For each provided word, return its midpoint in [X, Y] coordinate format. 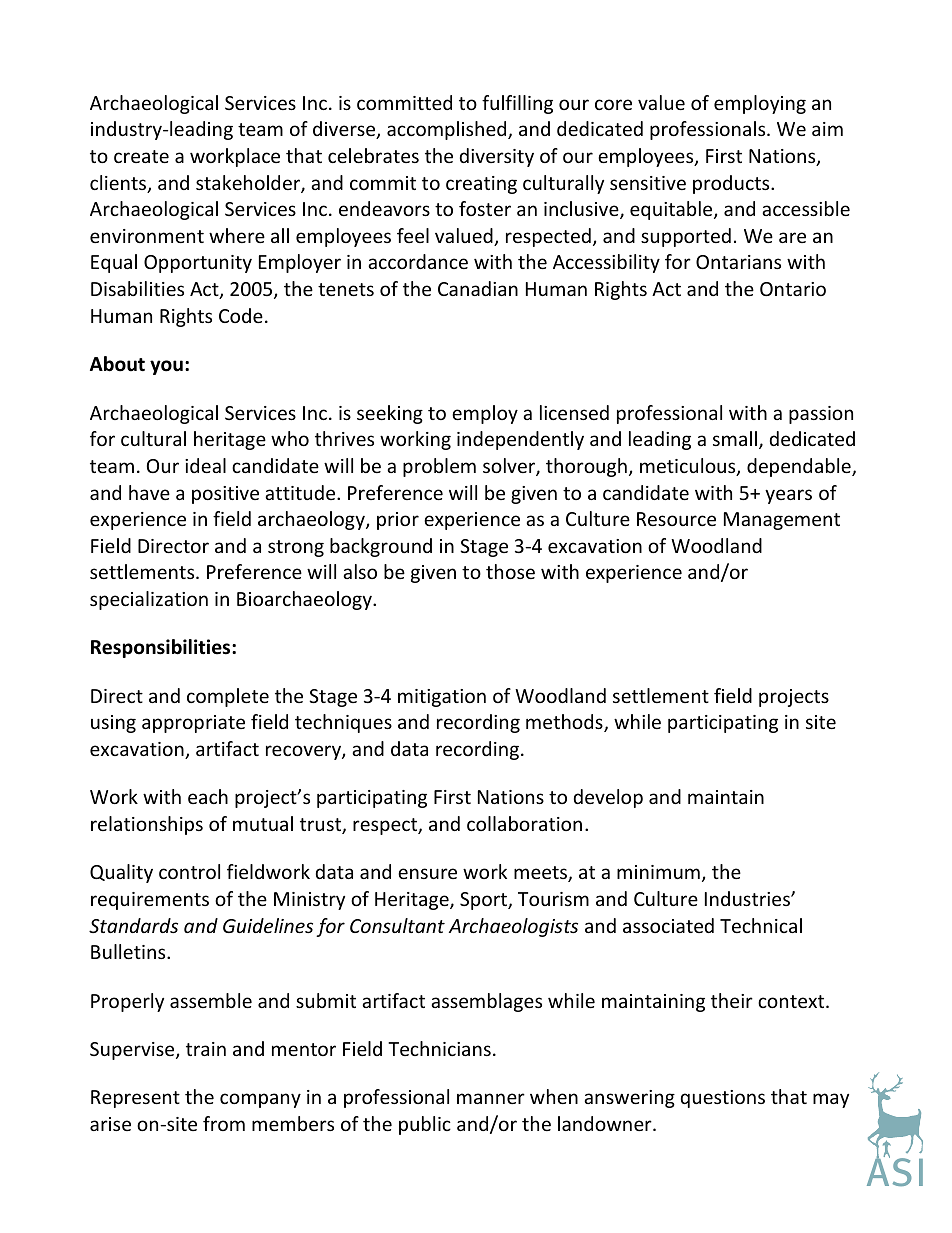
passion [821, 415]
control [189, 871]
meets [541, 874]
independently [520, 440]
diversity [497, 157]
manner [491, 1098]
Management [782, 521]
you [166, 367]
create [141, 156]
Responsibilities [162, 648]
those [510, 571]
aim [827, 129]
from [224, 1123]
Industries [748, 898]
